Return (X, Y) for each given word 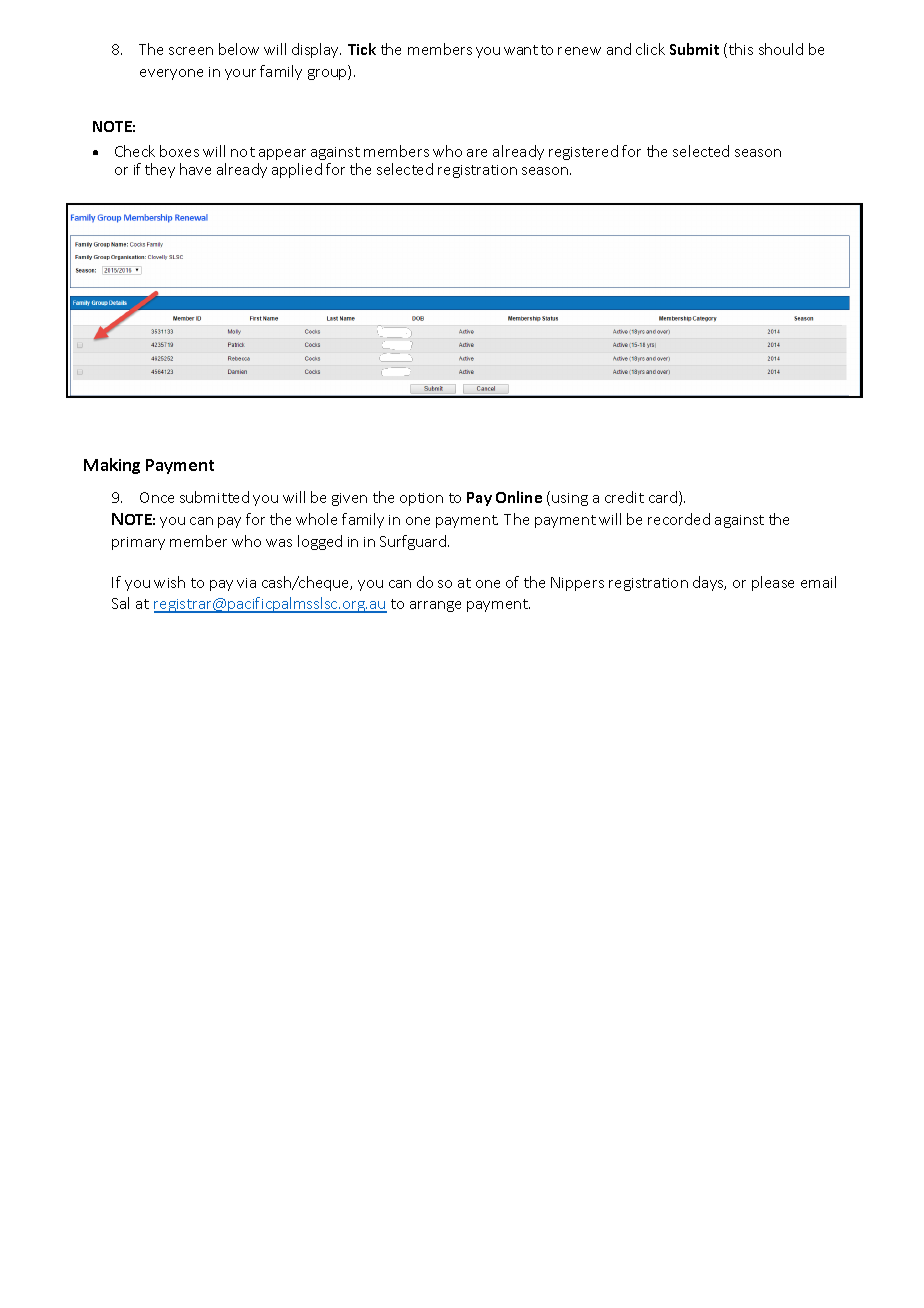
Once (157, 497)
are (477, 153)
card (664, 498)
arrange (435, 606)
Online (519, 497)
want (521, 50)
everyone (171, 74)
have (195, 169)
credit (624, 497)
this (741, 49)
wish (169, 582)
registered (583, 152)
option (421, 499)
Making (112, 466)
